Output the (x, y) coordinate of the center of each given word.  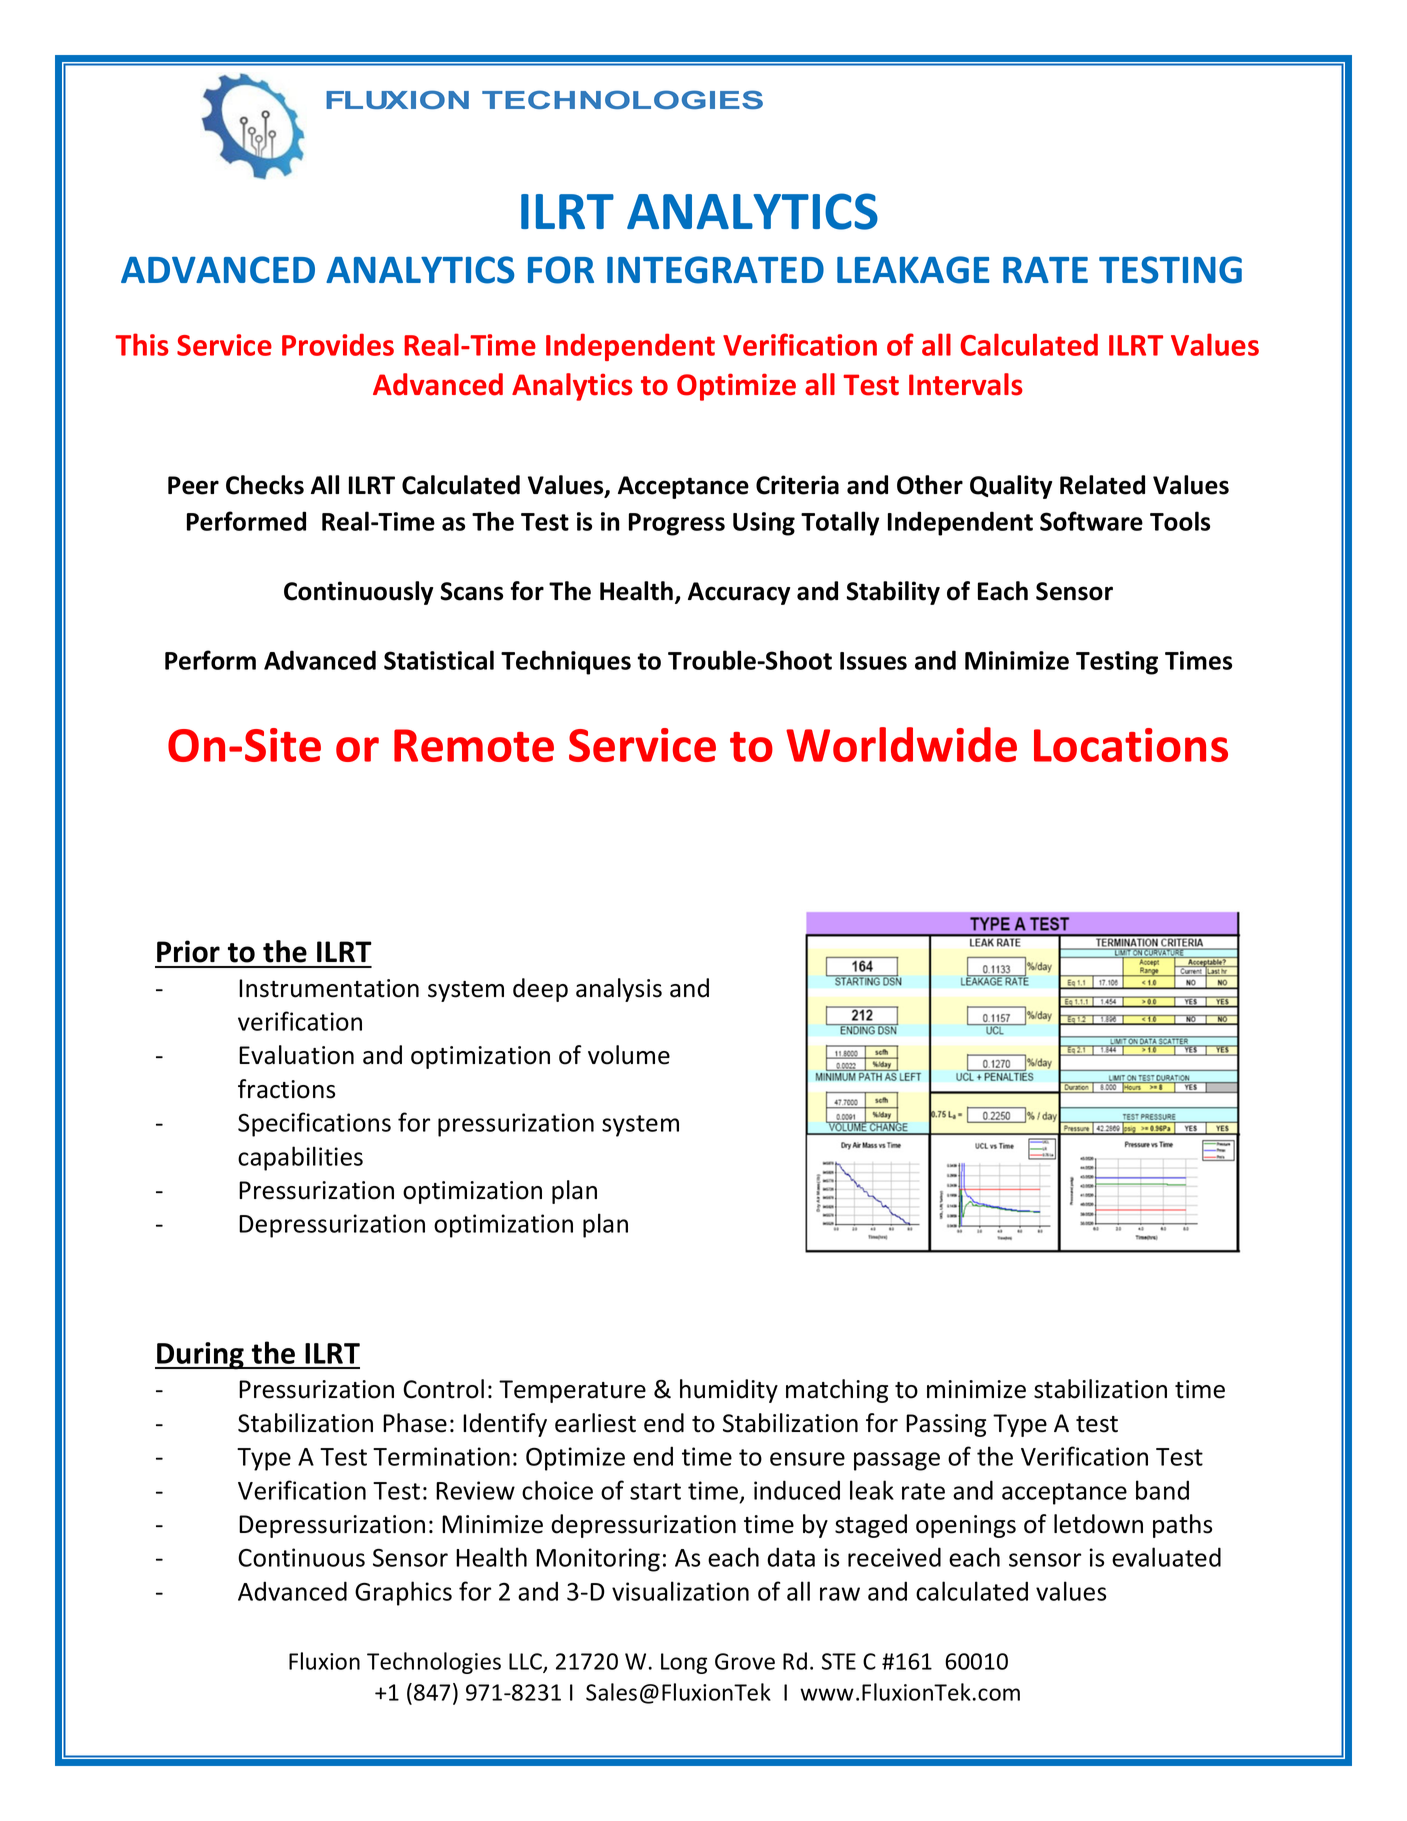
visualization (680, 1591)
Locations (1131, 745)
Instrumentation (329, 988)
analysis (619, 990)
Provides (338, 344)
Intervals (966, 384)
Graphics (403, 1593)
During (200, 1356)
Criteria (797, 485)
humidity (729, 1391)
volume (629, 1055)
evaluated (1166, 1557)
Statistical (439, 660)
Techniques (566, 662)
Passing (946, 1425)
